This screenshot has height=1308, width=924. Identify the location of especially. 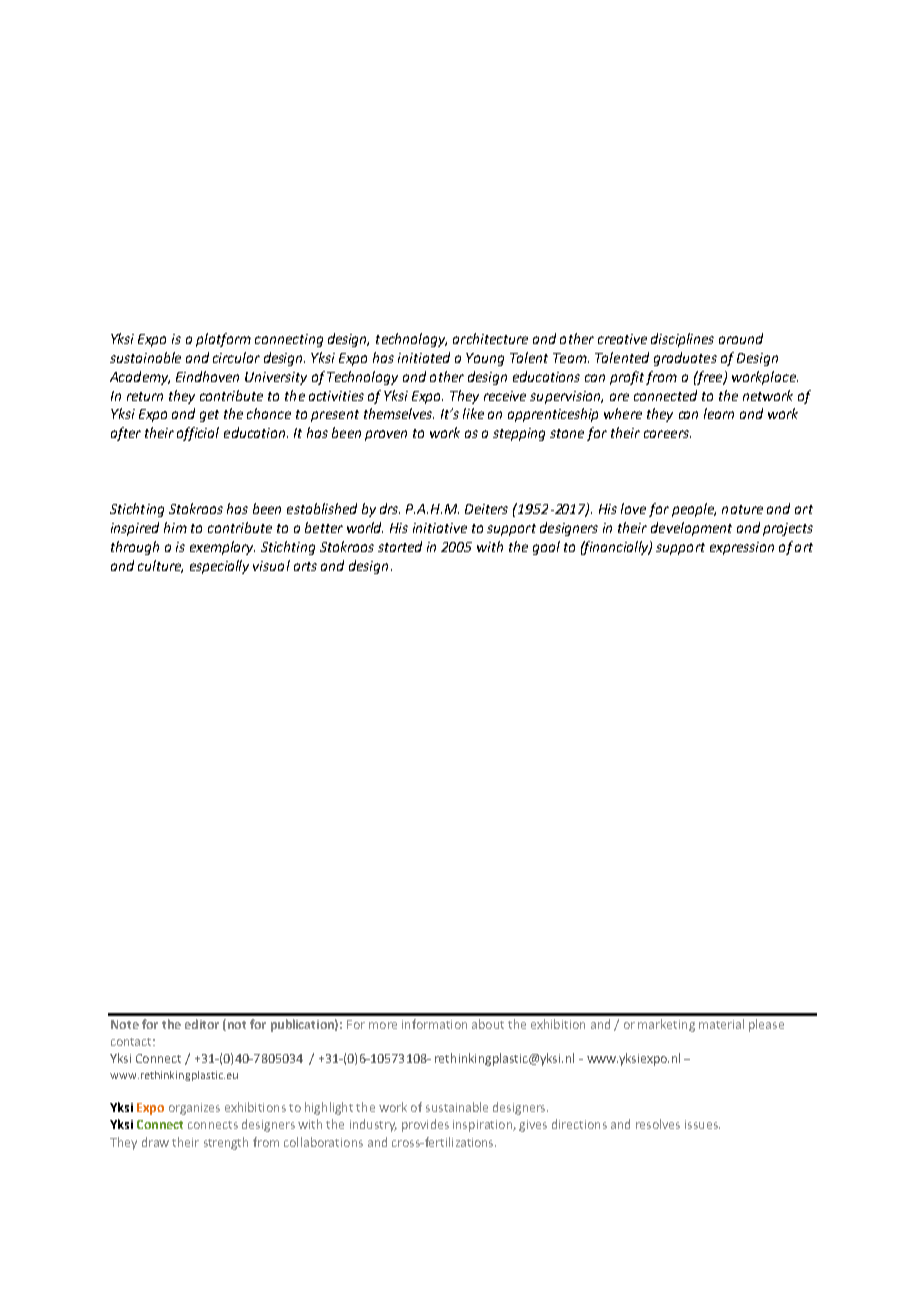
(219, 567).
